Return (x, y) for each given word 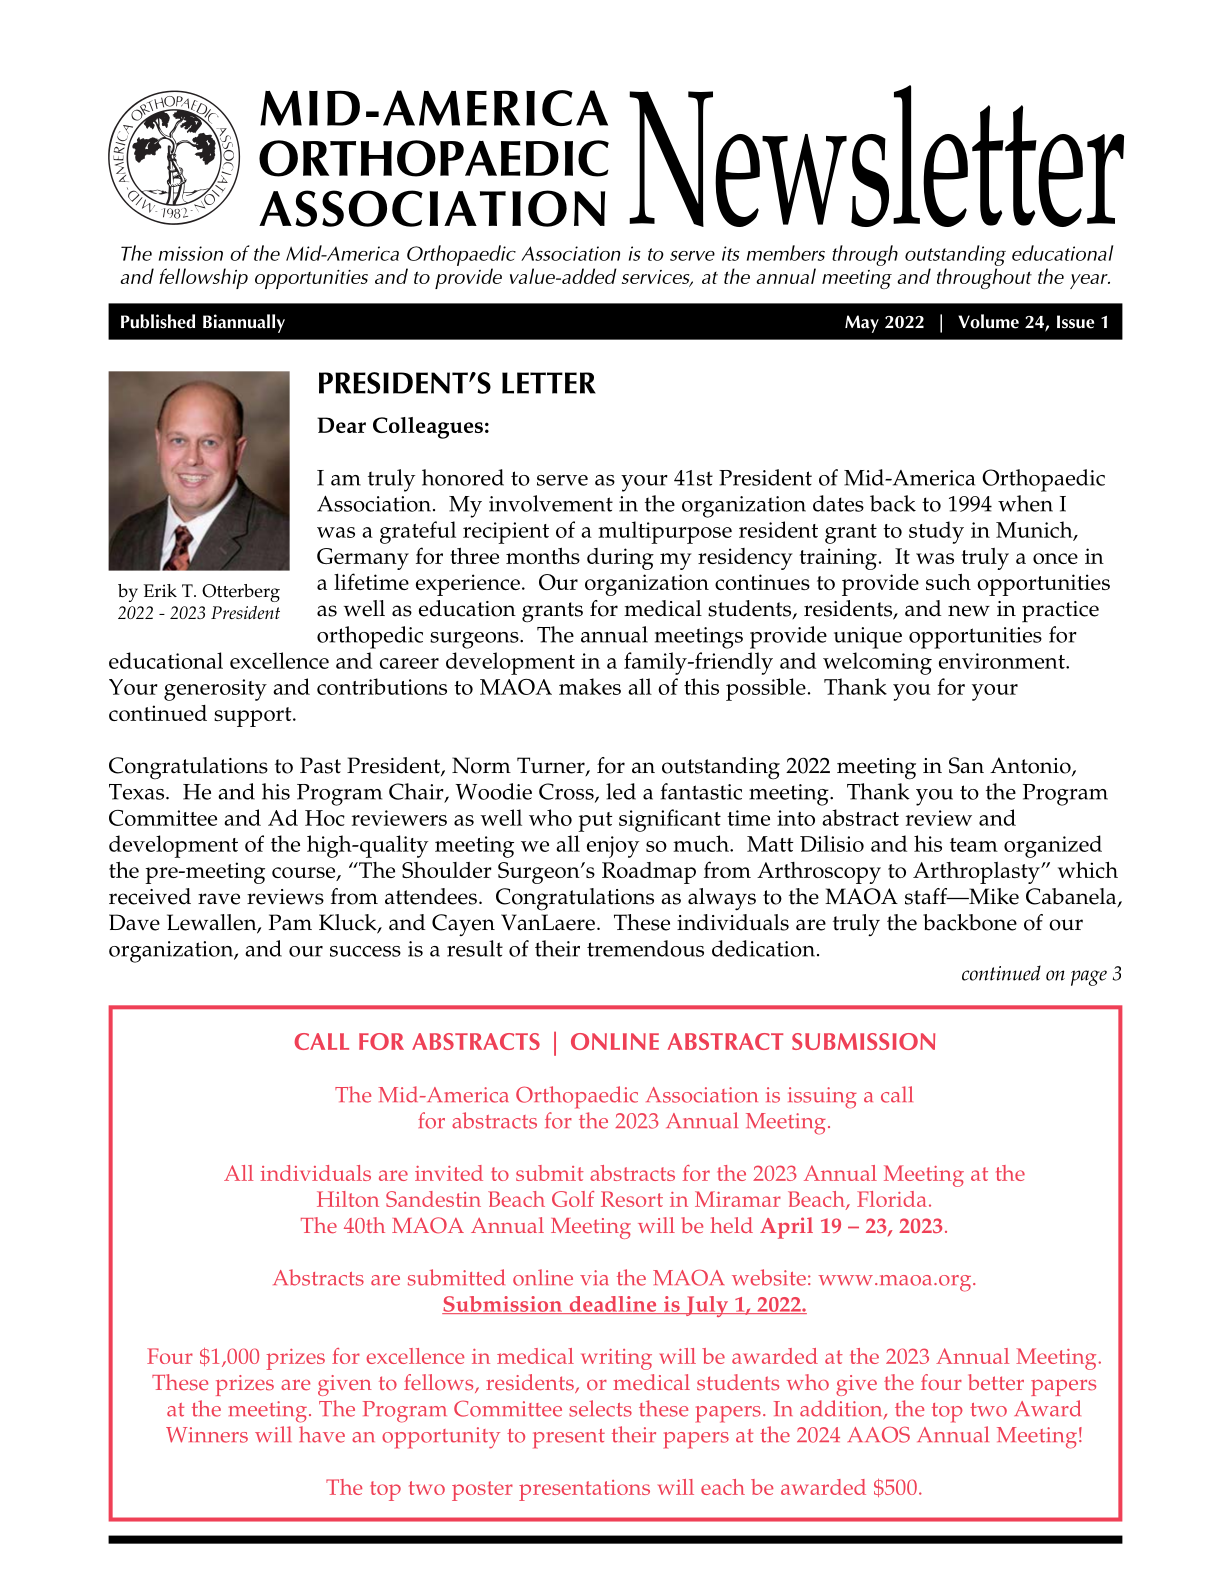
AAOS (879, 1434)
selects (600, 1408)
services (657, 278)
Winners (207, 1435)
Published (158, 321)
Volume (988, 321)
